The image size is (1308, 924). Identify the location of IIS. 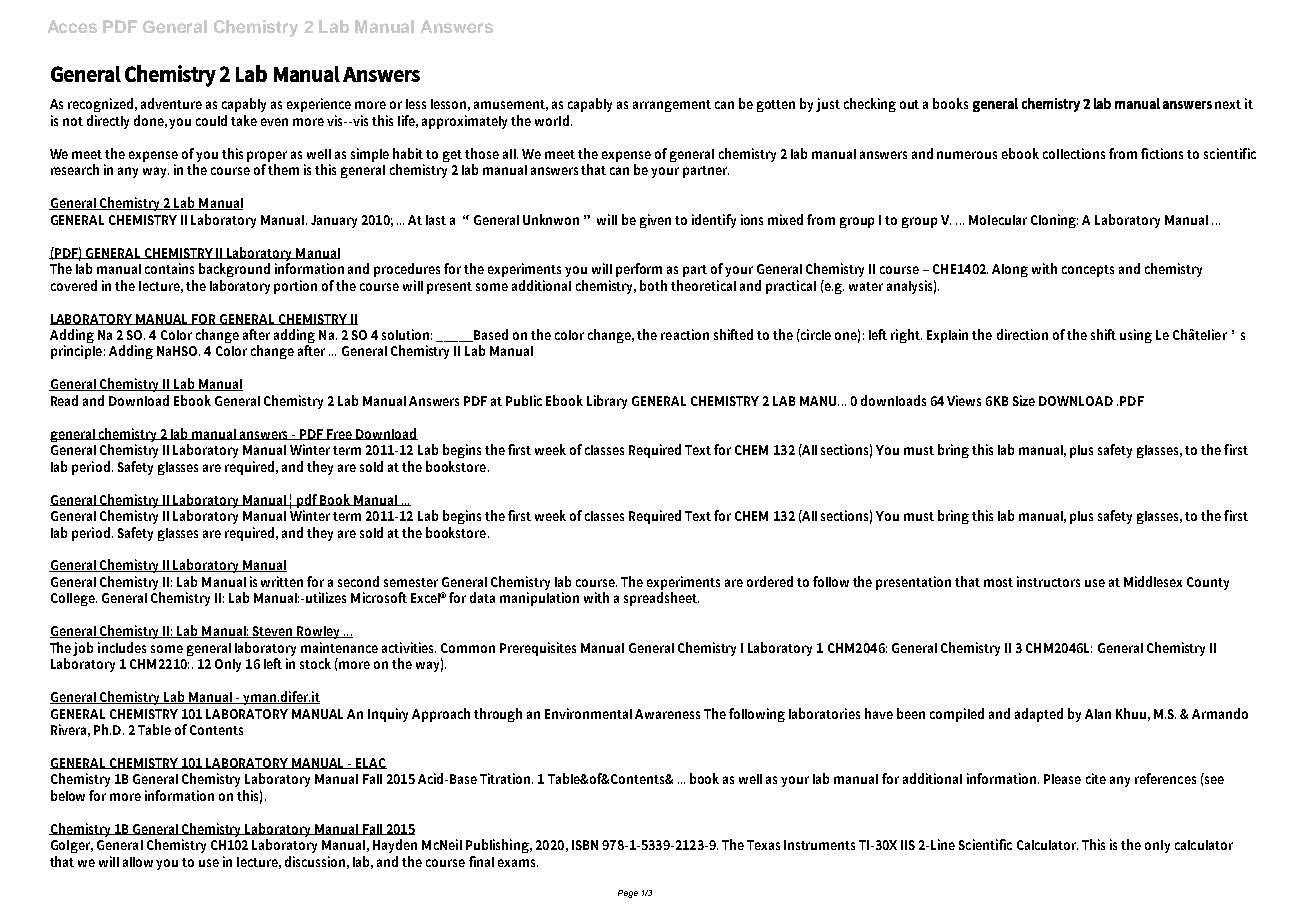
(908, 845).
